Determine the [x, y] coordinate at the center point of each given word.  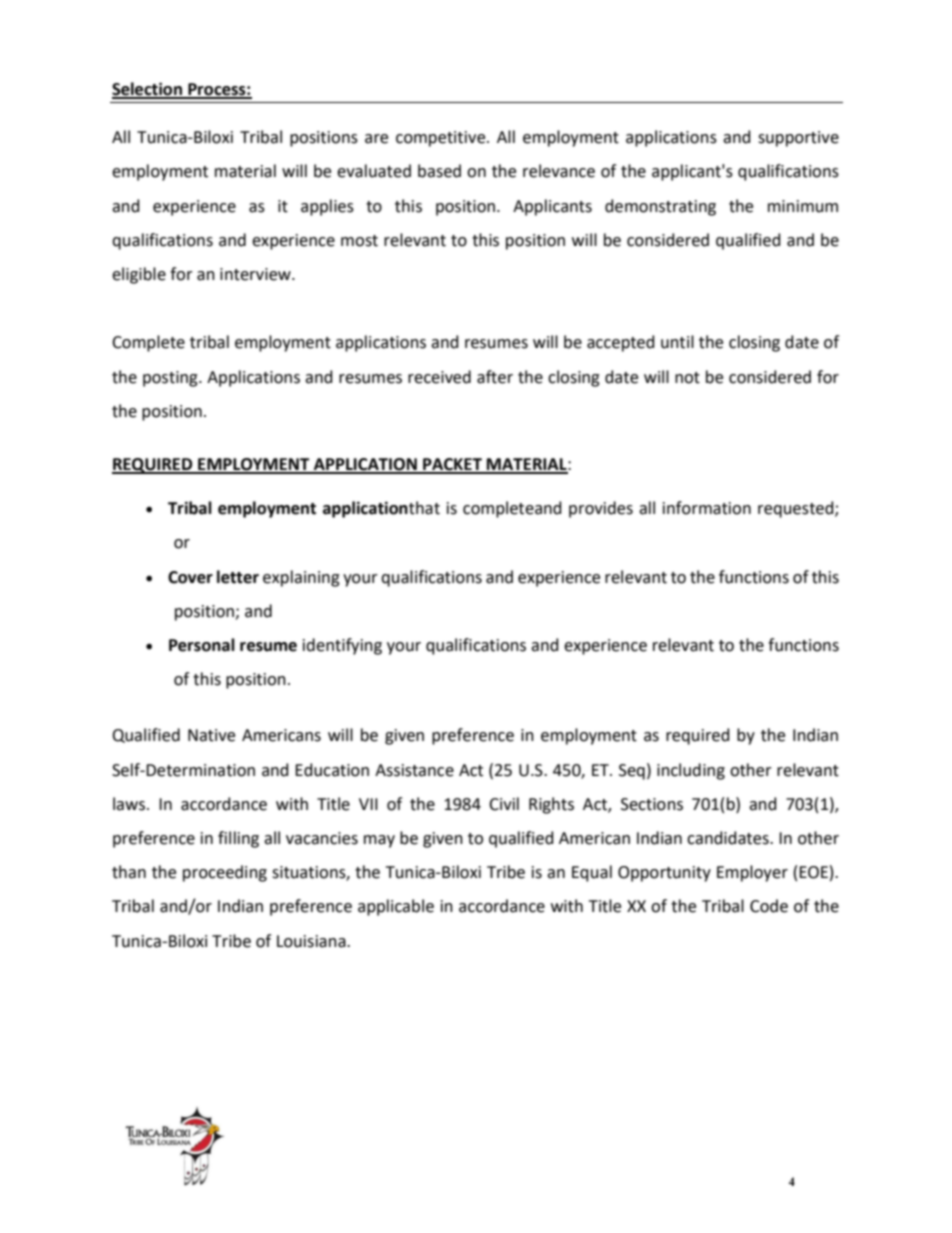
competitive [442, 139]
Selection [148, 90]
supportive [798, 139]
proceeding [225, 873]
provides [601, 509]
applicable [396, 907]
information [707, 508]
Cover [190, 577]
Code [769, 906]
